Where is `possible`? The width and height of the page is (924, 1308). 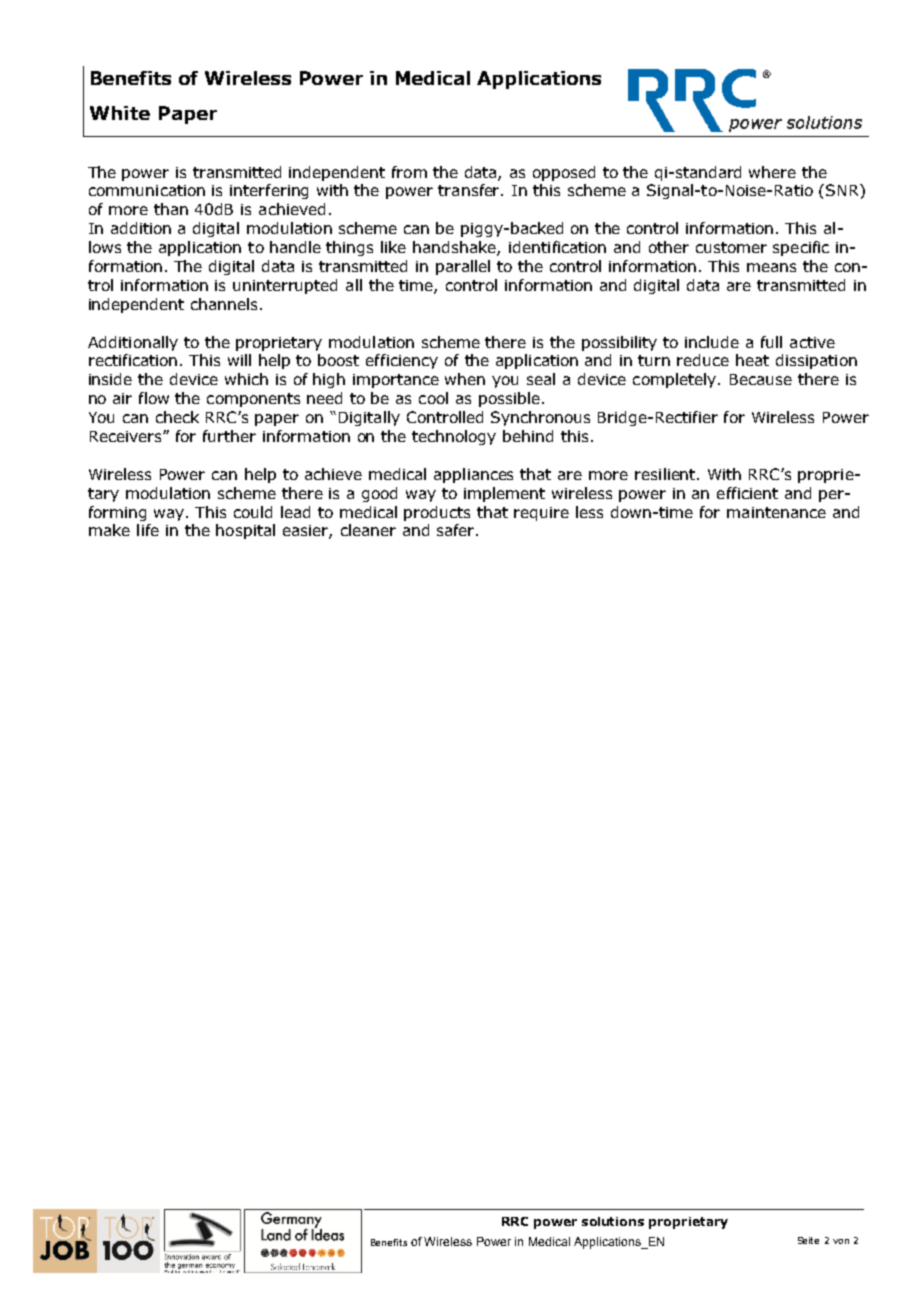
possible is located at coordinates (509, 399).
